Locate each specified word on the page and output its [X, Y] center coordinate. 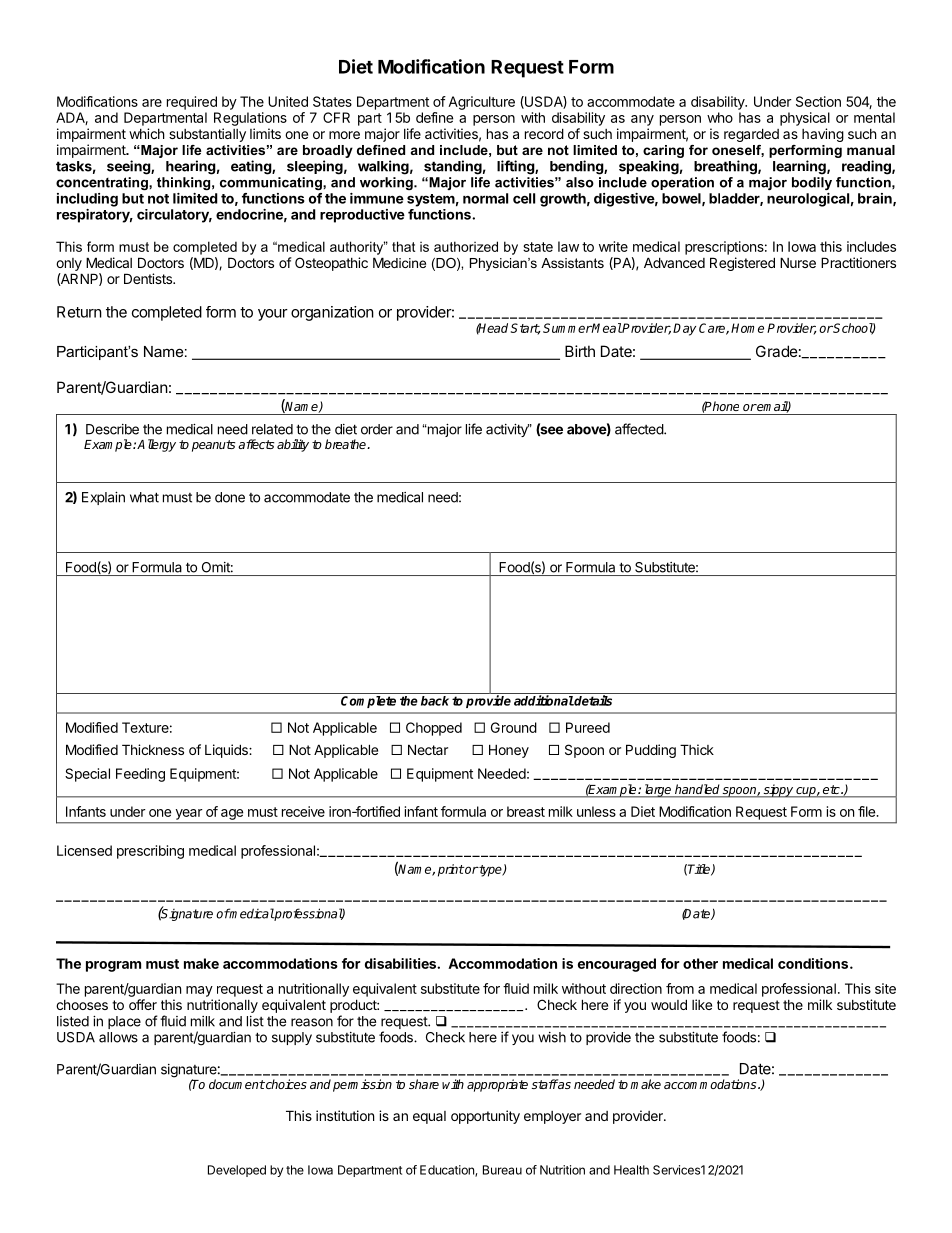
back [435, 701]
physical [805, 119]
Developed [237, 1171]
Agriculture [481, 103]
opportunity [485, 1117]
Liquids [227, 751]
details [592, 700]
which [147, 133]
